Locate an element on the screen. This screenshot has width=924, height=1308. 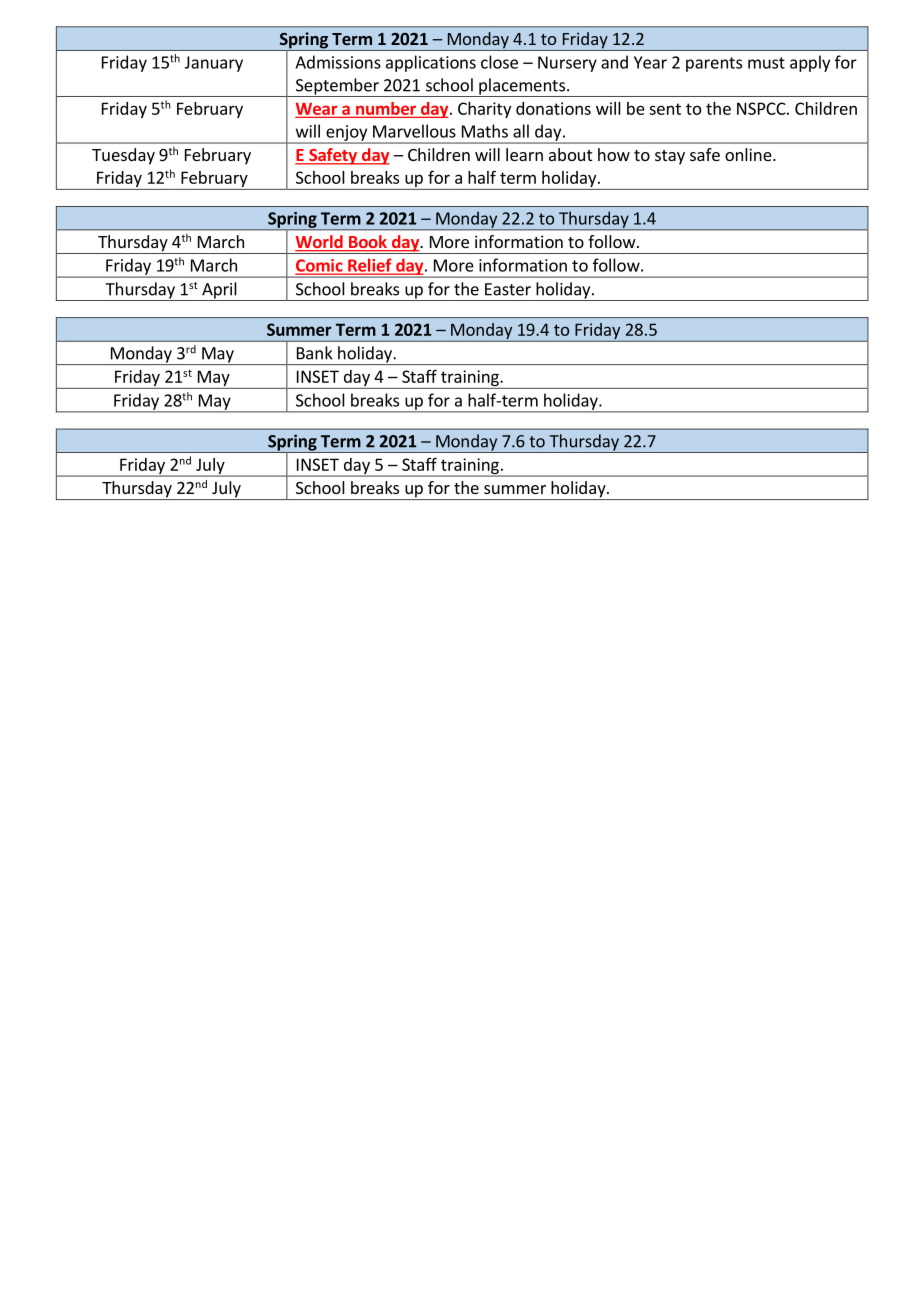
Relief is located at coordinates (370, 266).
